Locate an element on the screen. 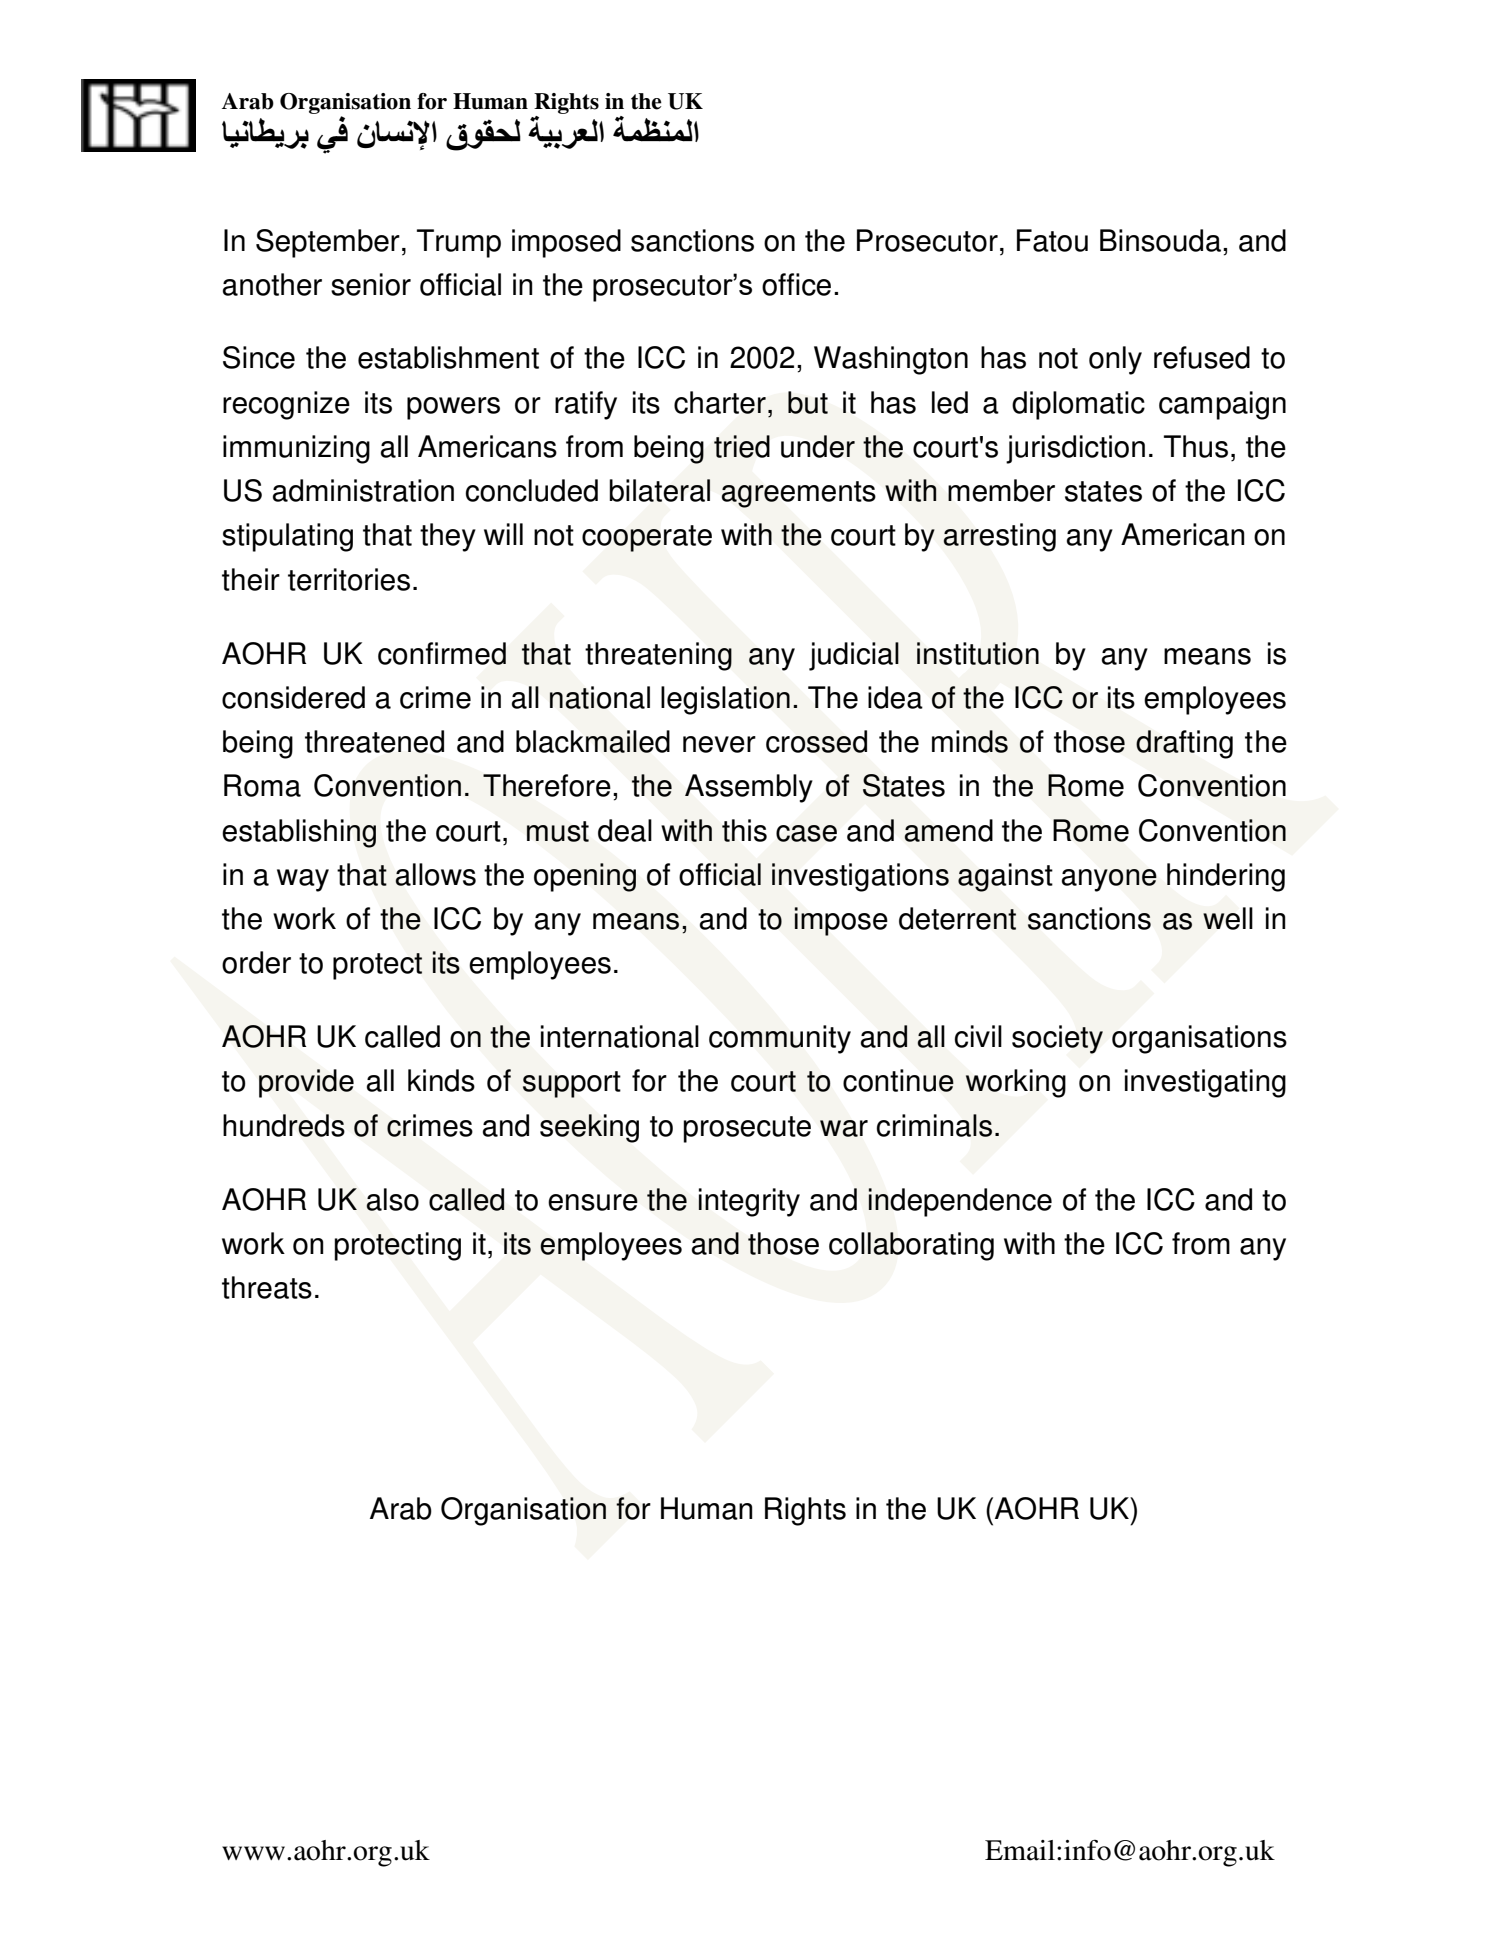 This screenshot has height=1953, width=1509. never is located at coordinates (719, 744).
